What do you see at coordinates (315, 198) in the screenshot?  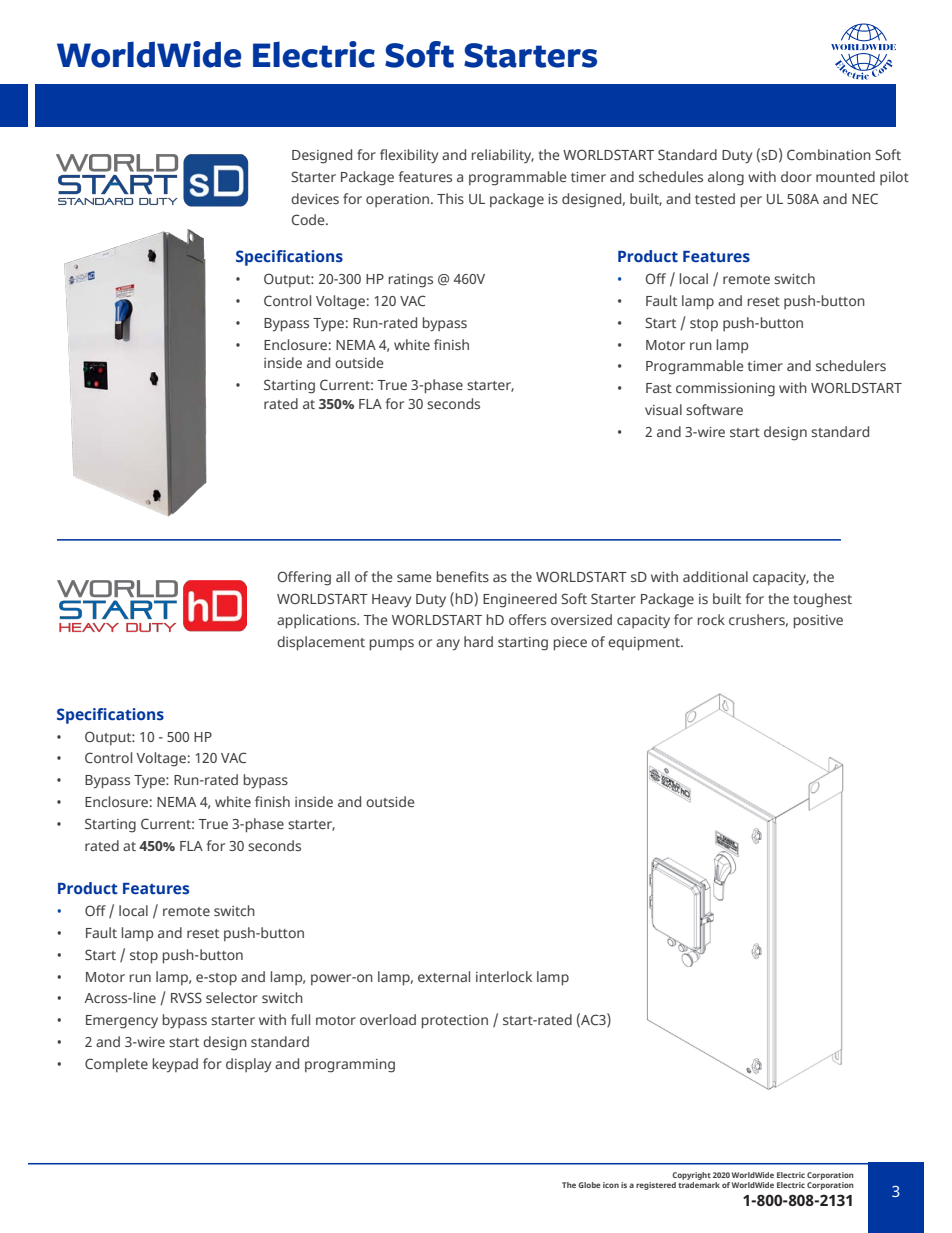 I see `devices` at bounding box center [315, 198].
